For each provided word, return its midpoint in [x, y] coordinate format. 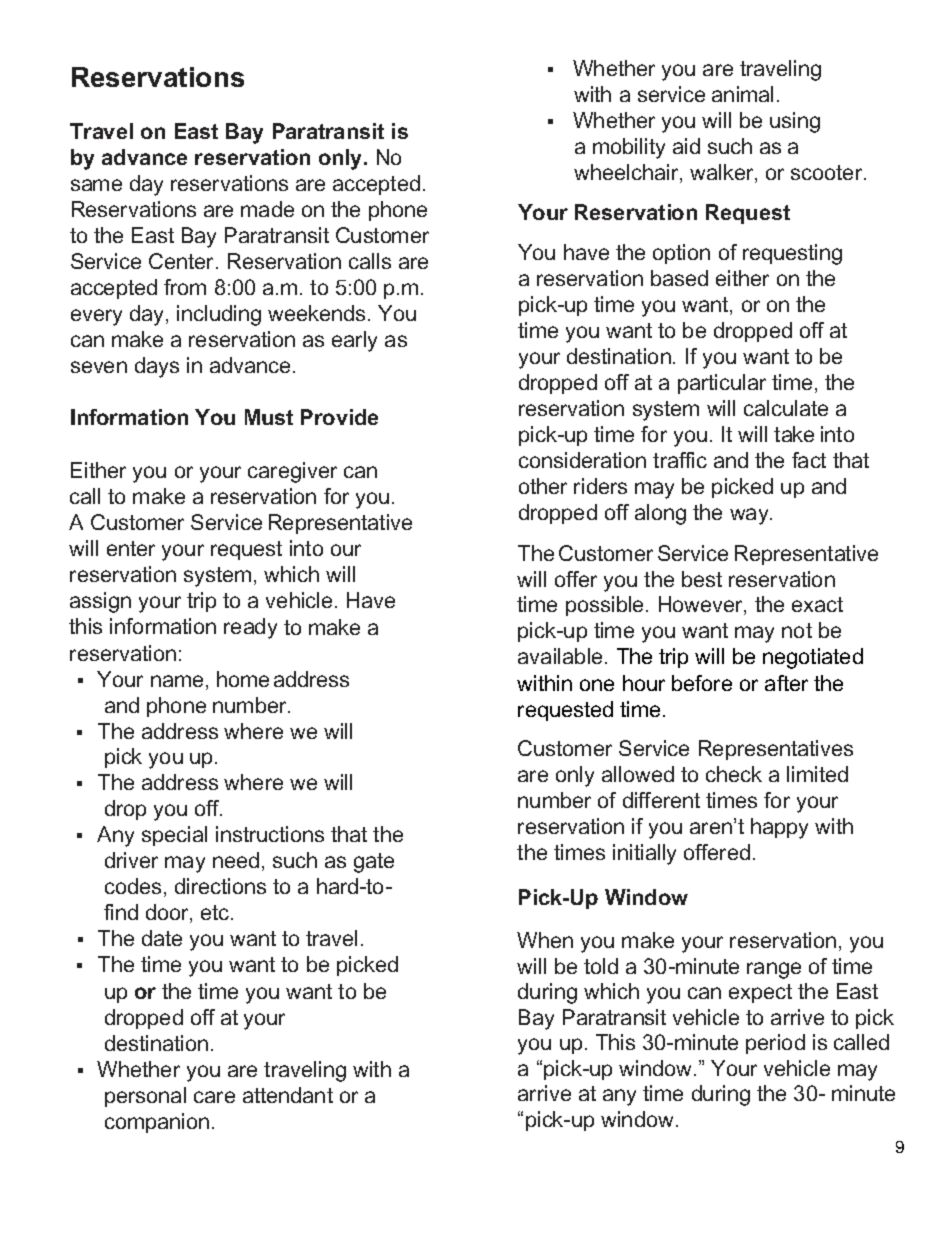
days [157, 367]
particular [722, 384]
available [562, 656]
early [354, 341]
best [702, 579]
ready [250, 628]
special [174, 836]
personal [145, 1097]
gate [374, 863]
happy [779, 828]
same [96, 185]
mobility [629, 148]
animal [742, 94]
